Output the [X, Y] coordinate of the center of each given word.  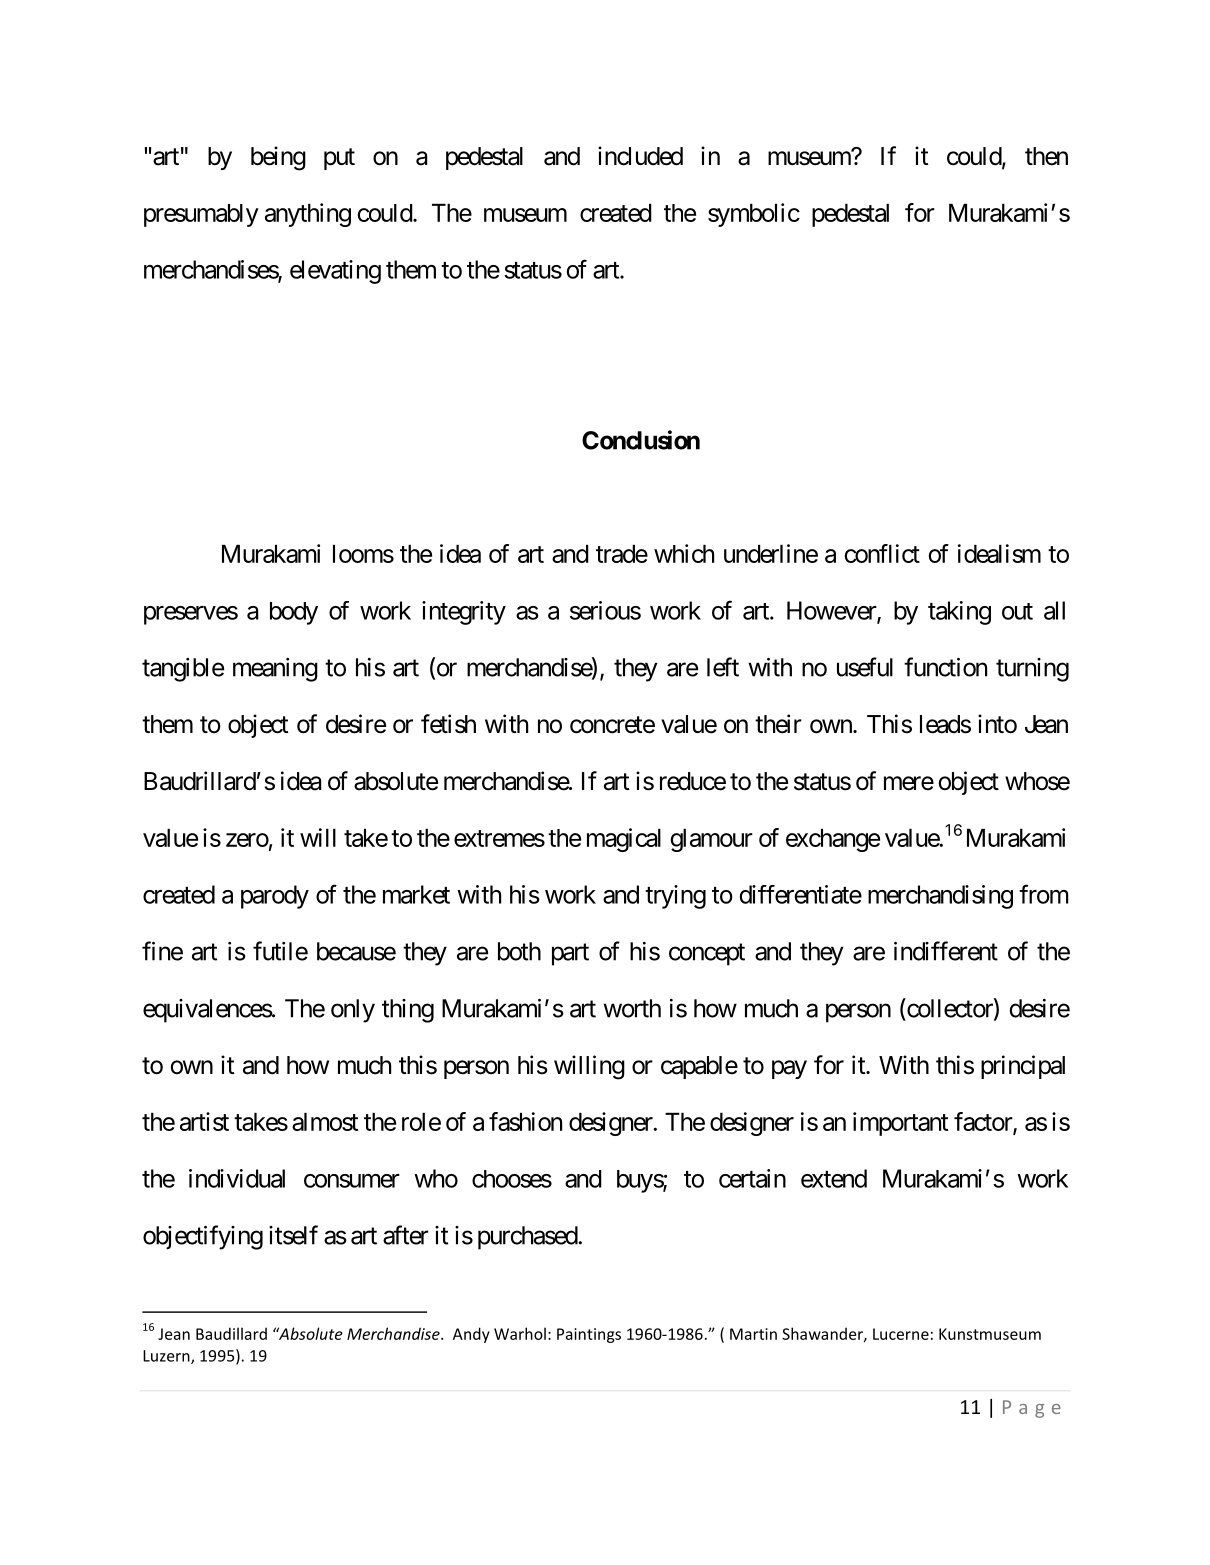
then [1046, 156]
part [570, 955]
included [640, 156]
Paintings [589, 1335]
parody [275, 897]
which [684, 553]
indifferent [946, 951]
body [294, 613]
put [339, 159]
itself [293, 1235]
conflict [882, 553]
